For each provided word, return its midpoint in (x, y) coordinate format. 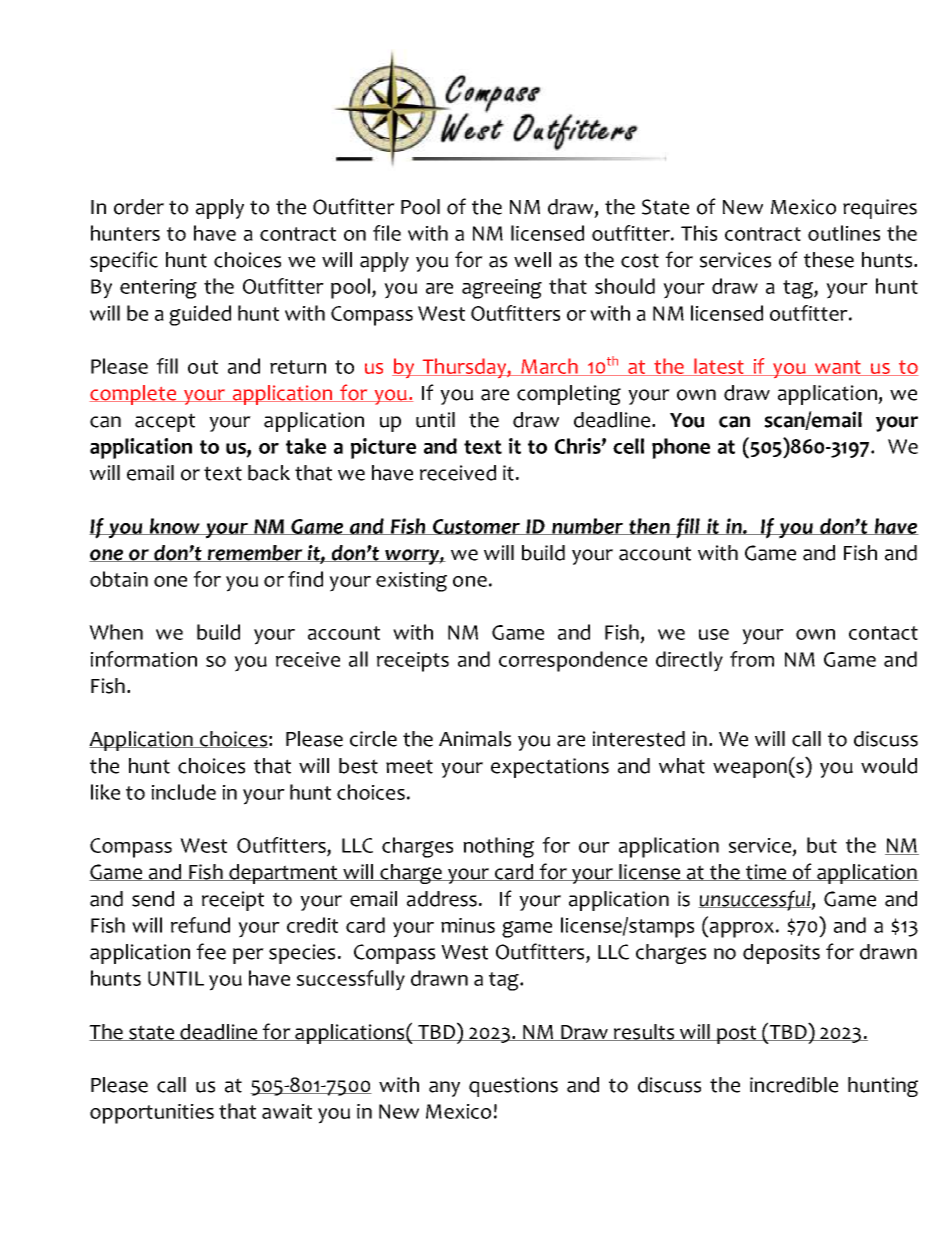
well (532, 260)
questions (513, 1087)
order (139, 207)
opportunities (152, 1114)
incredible (794, 1085)
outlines (844, 233)
